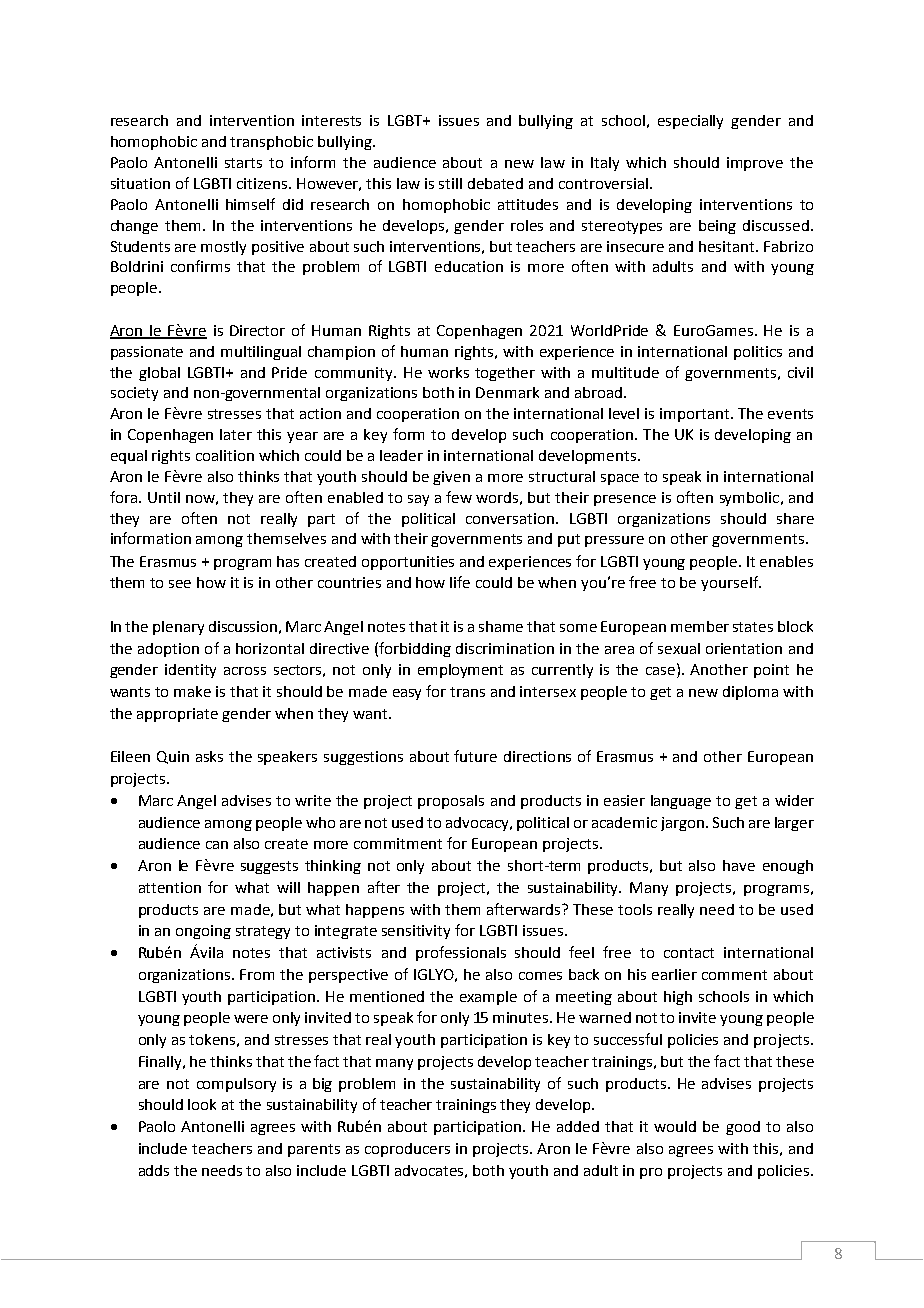 The image size is (924, 1308). I want to click on added, so click(578, 1126).
